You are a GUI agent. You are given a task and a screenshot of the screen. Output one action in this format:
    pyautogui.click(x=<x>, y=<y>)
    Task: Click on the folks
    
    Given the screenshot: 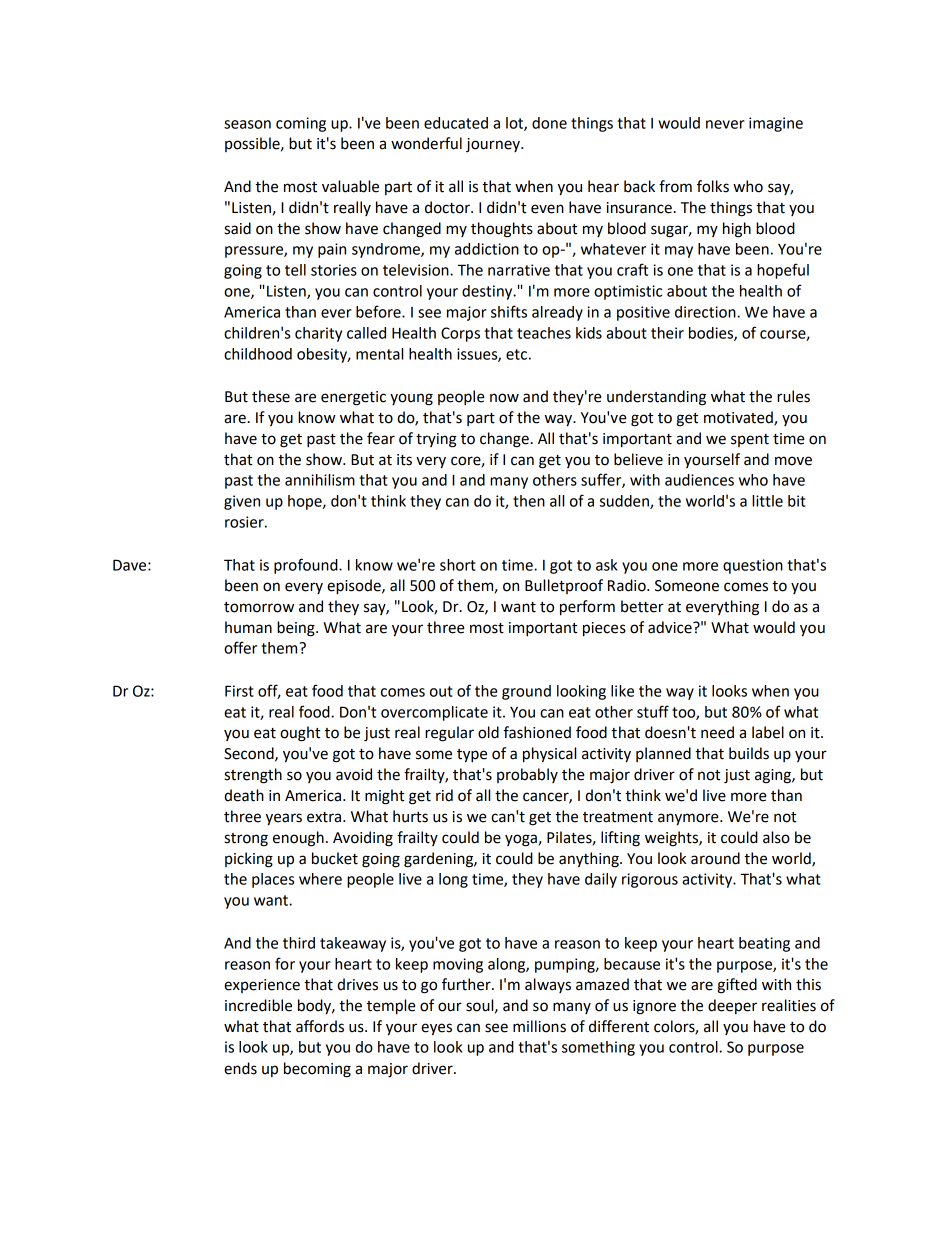 What is the action you would take?
    pyautogui.click(x=713, y=186)
